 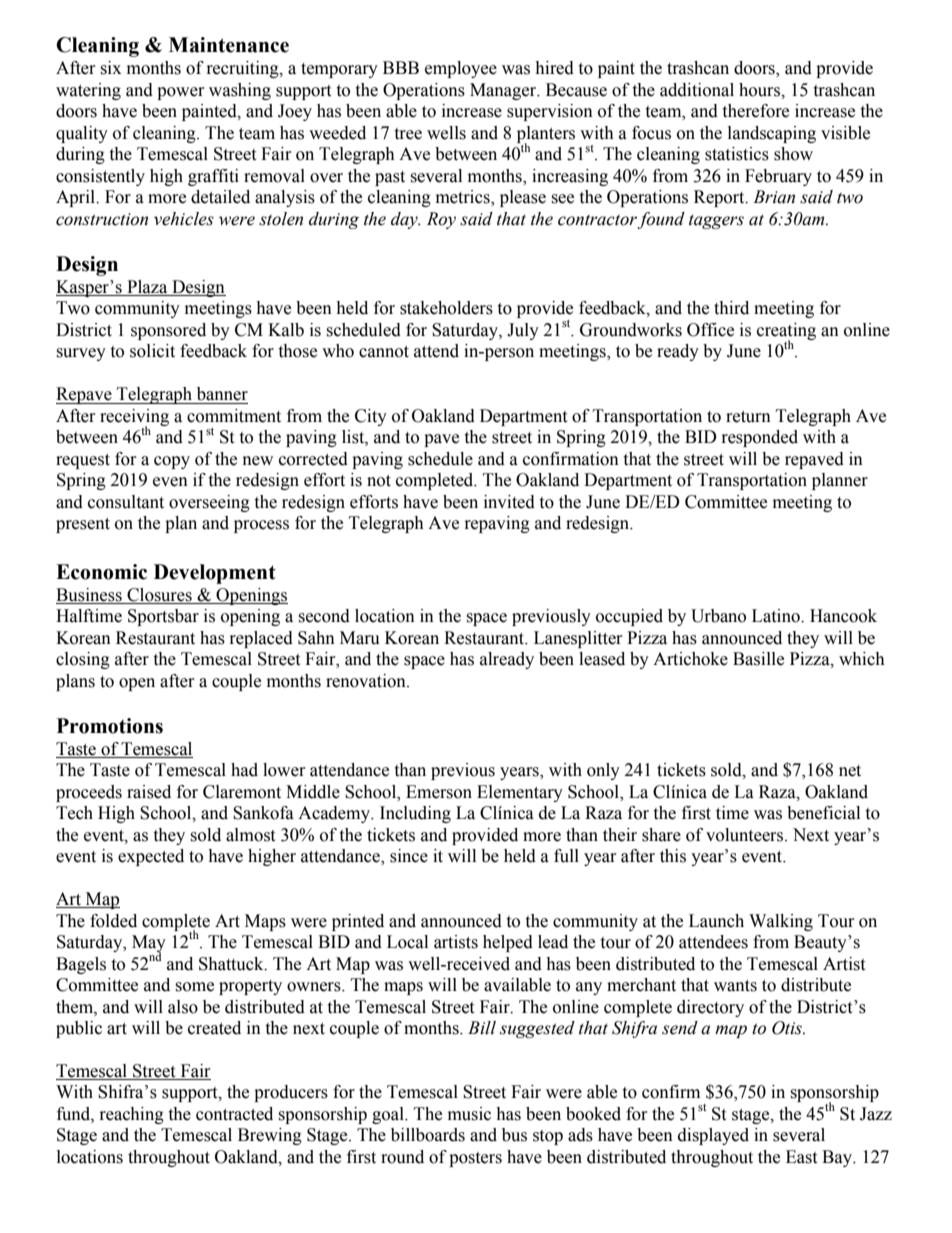 I want to click on Closures, so click(x=159, y=596).
